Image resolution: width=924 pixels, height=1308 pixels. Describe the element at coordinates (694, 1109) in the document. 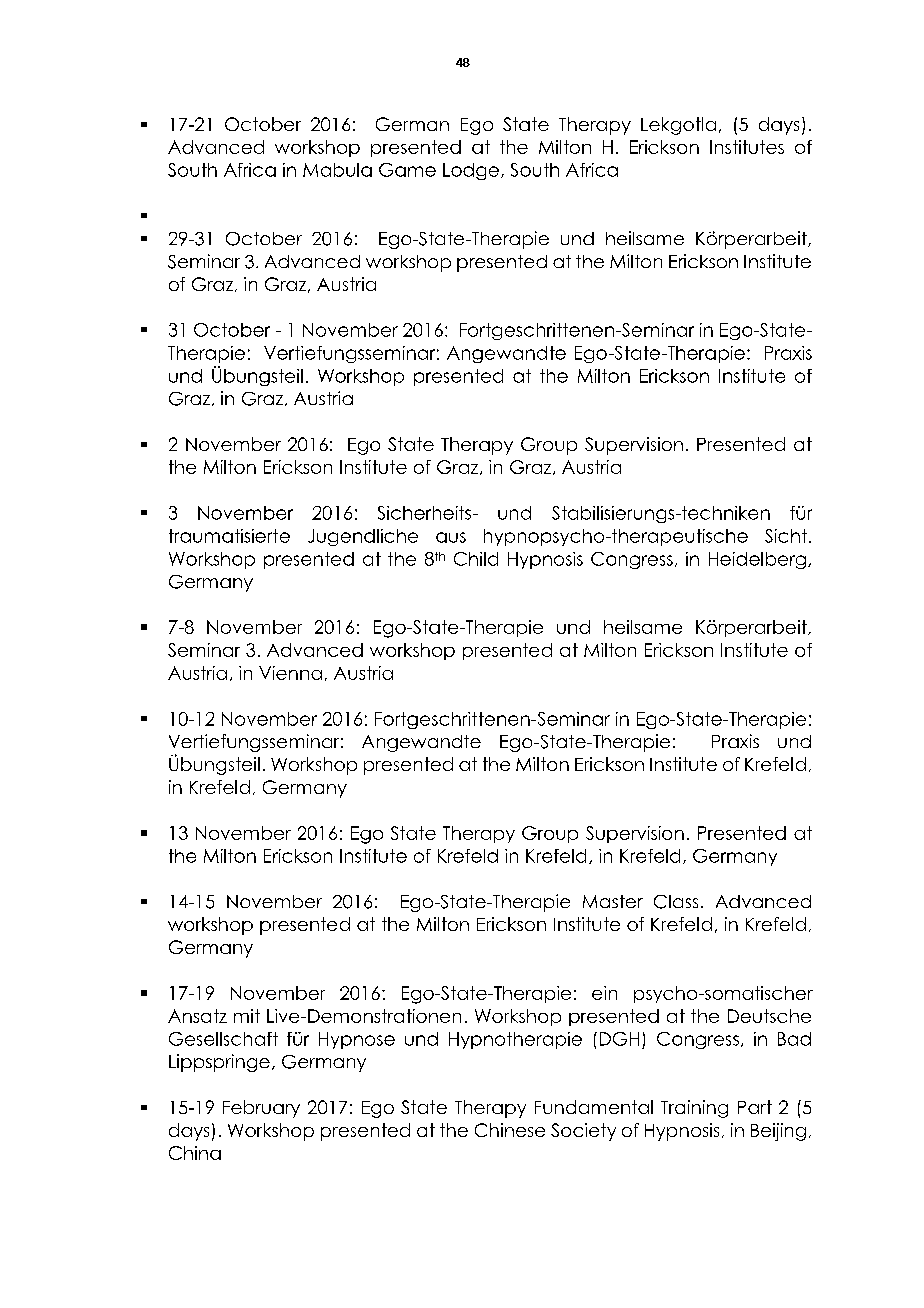

I see `Training` at that location.
